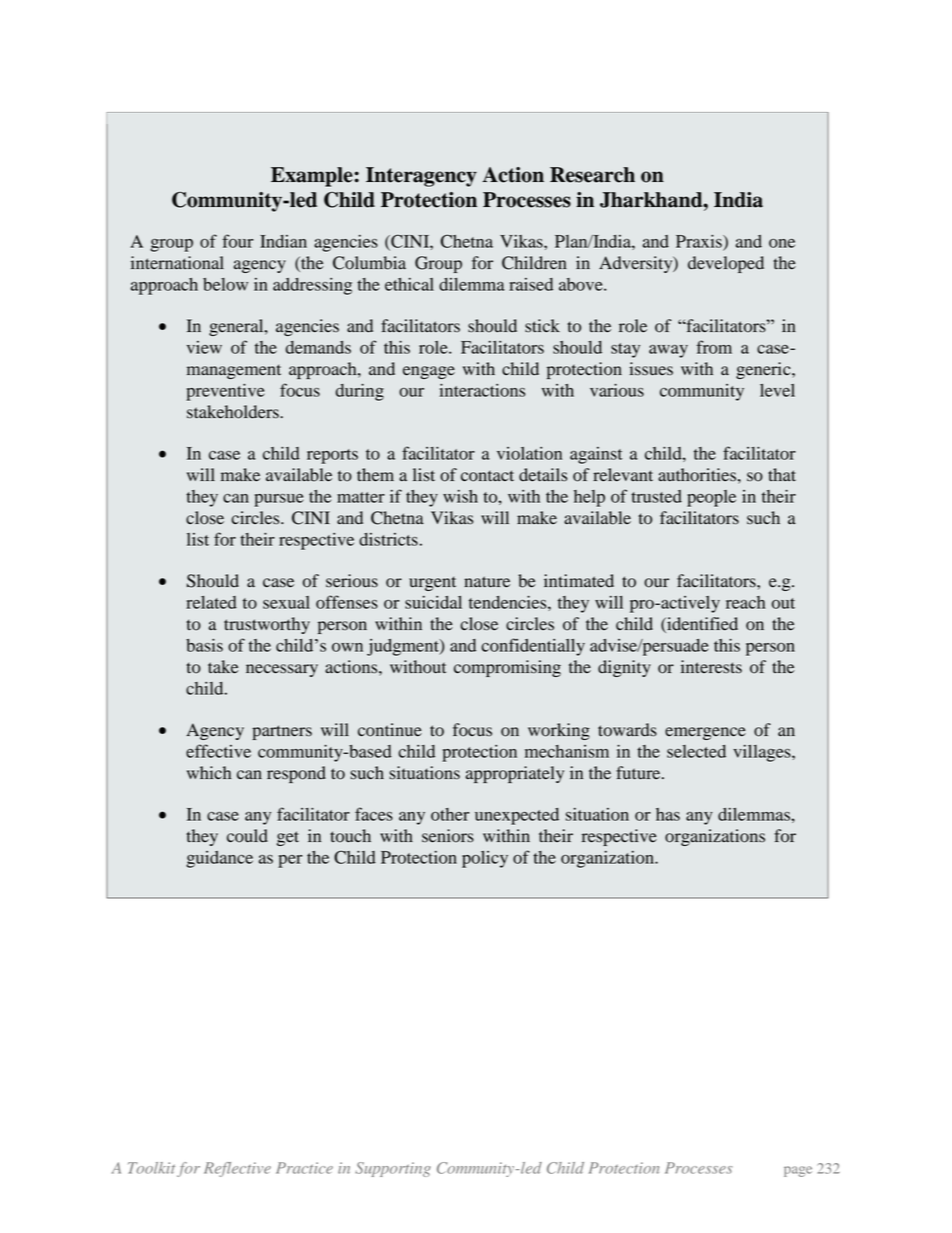  Describe the element at coordinates (700, 242) in the image. I see `Praxis` at that location.
